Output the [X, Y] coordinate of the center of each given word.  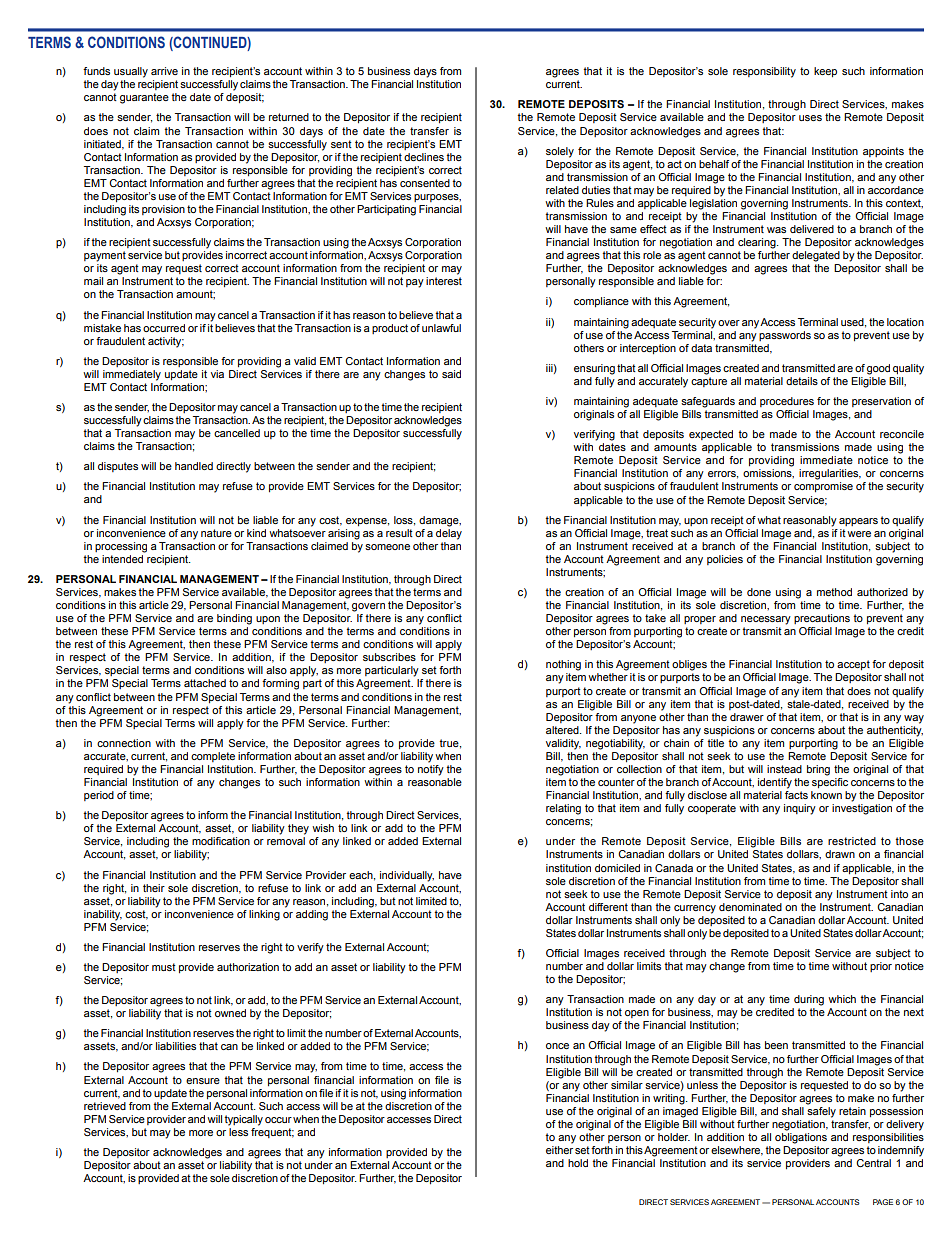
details [802, 381]
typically [243, 1120]
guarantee [144, 98]
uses [810, 118]
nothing [563, 665]
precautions [822, 619]
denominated [750, 907]
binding [234, 619]
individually [407, 876]
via [217, 374]
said [451, 374]
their [154, 888]
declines [424, 157]
